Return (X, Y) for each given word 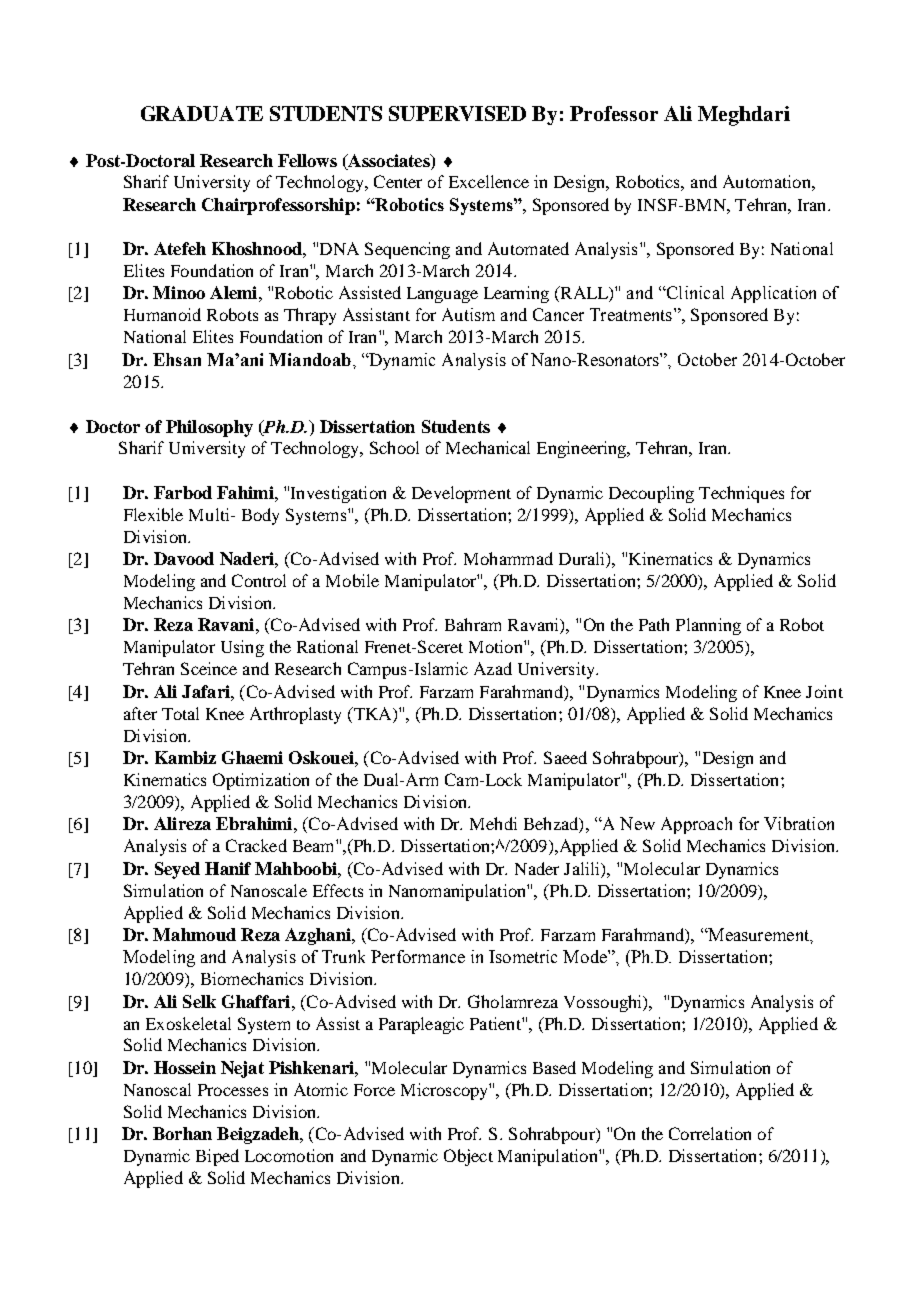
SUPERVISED (457, 113)
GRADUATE (202, 113)
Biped (217, 1157)
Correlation (710, 1133)
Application (773, 294)
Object (468, 1157)
